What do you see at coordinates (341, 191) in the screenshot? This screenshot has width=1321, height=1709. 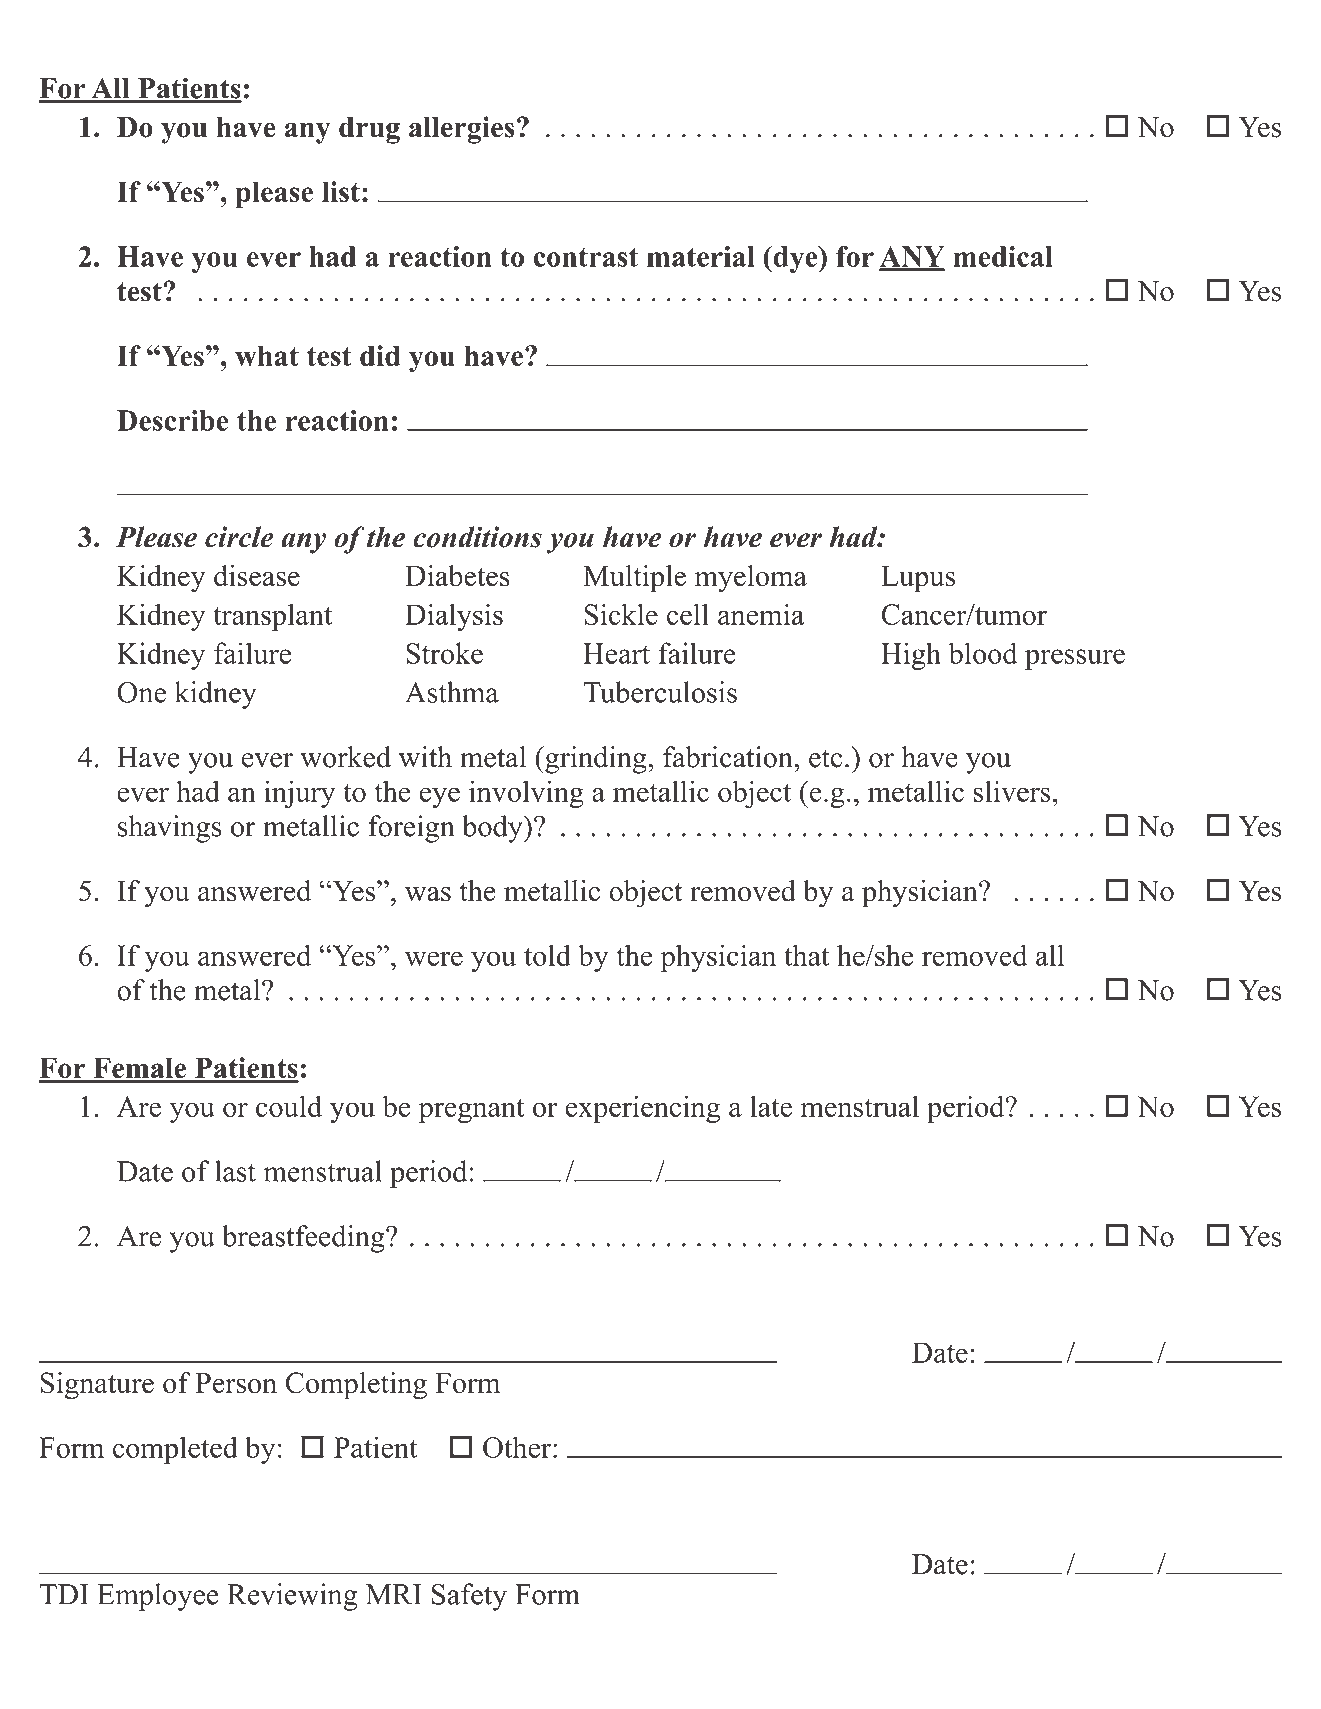 I see `list` at bounding box center [341, 191].
